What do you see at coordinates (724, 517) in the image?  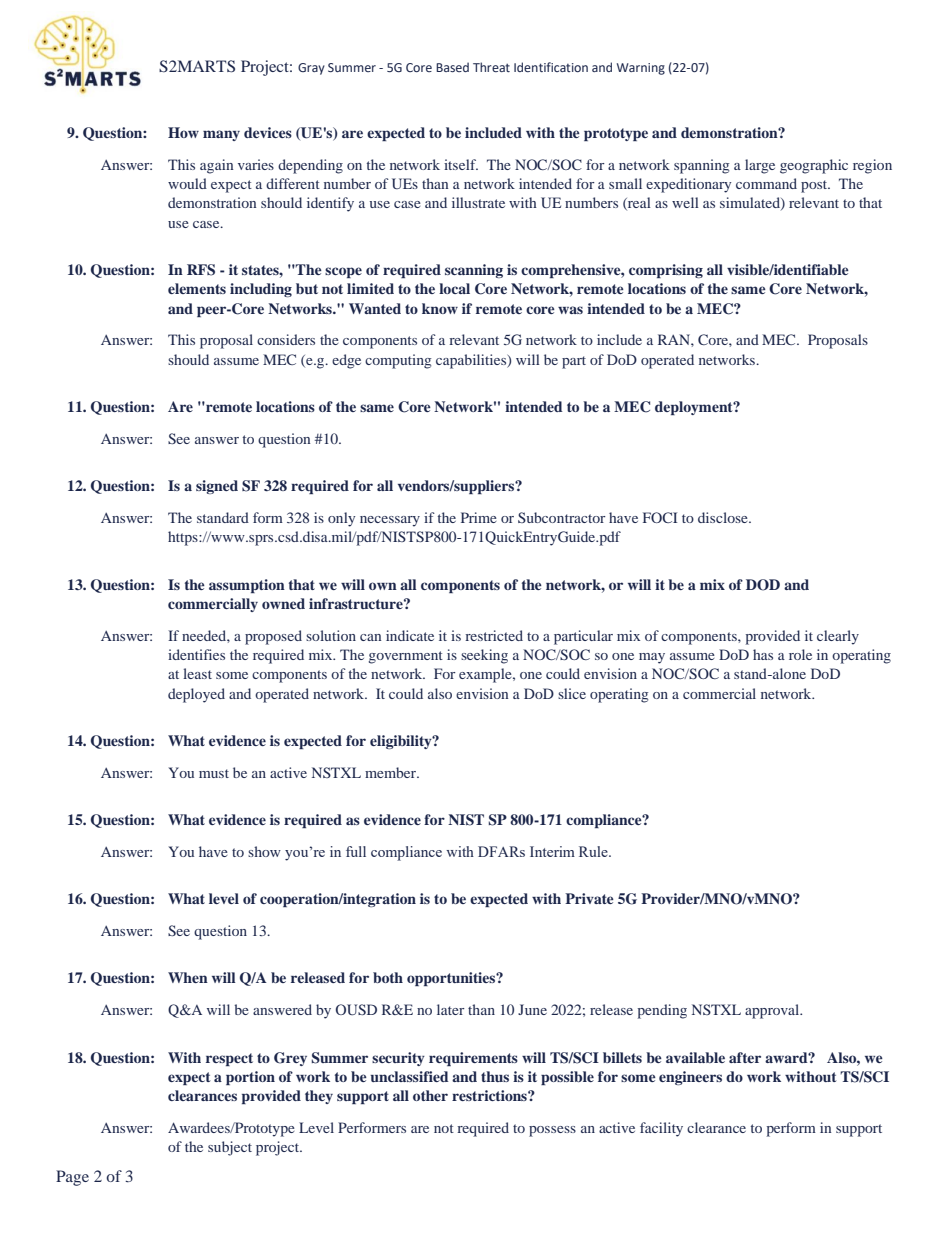 I see `disclose` at bounding box center [724, 517].
